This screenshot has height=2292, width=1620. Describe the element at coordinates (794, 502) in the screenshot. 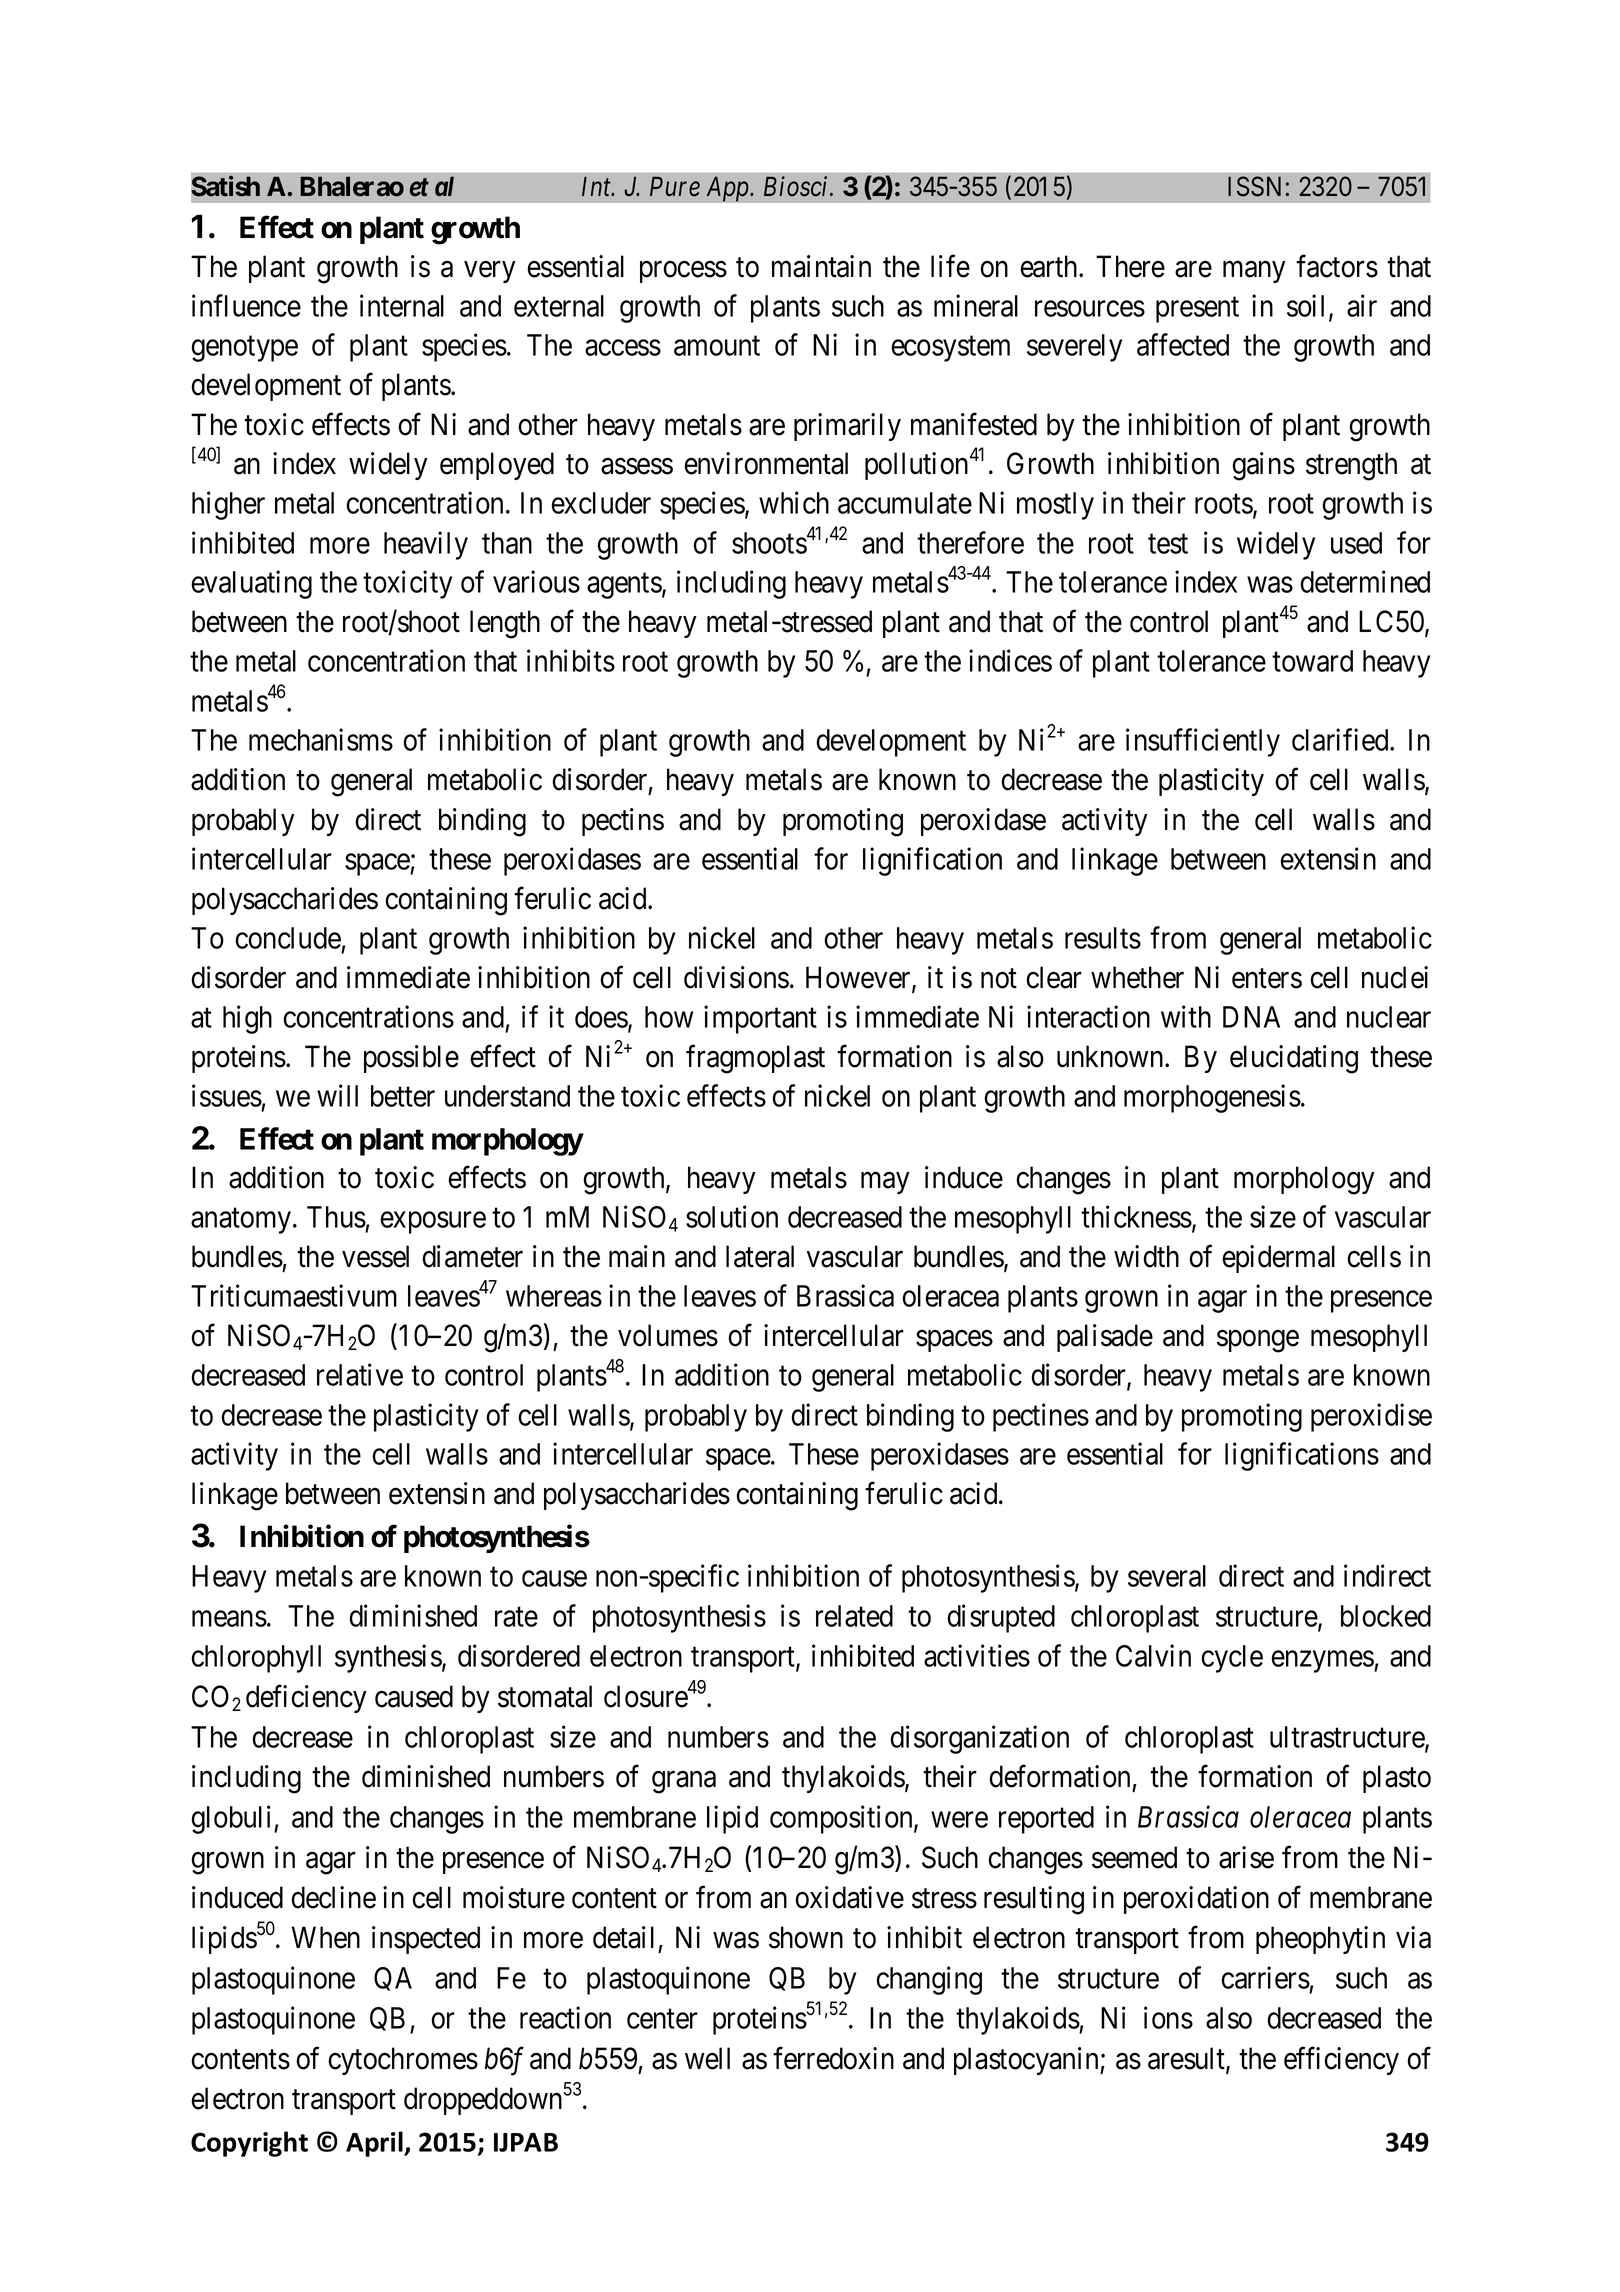

I see `which` at that location.
